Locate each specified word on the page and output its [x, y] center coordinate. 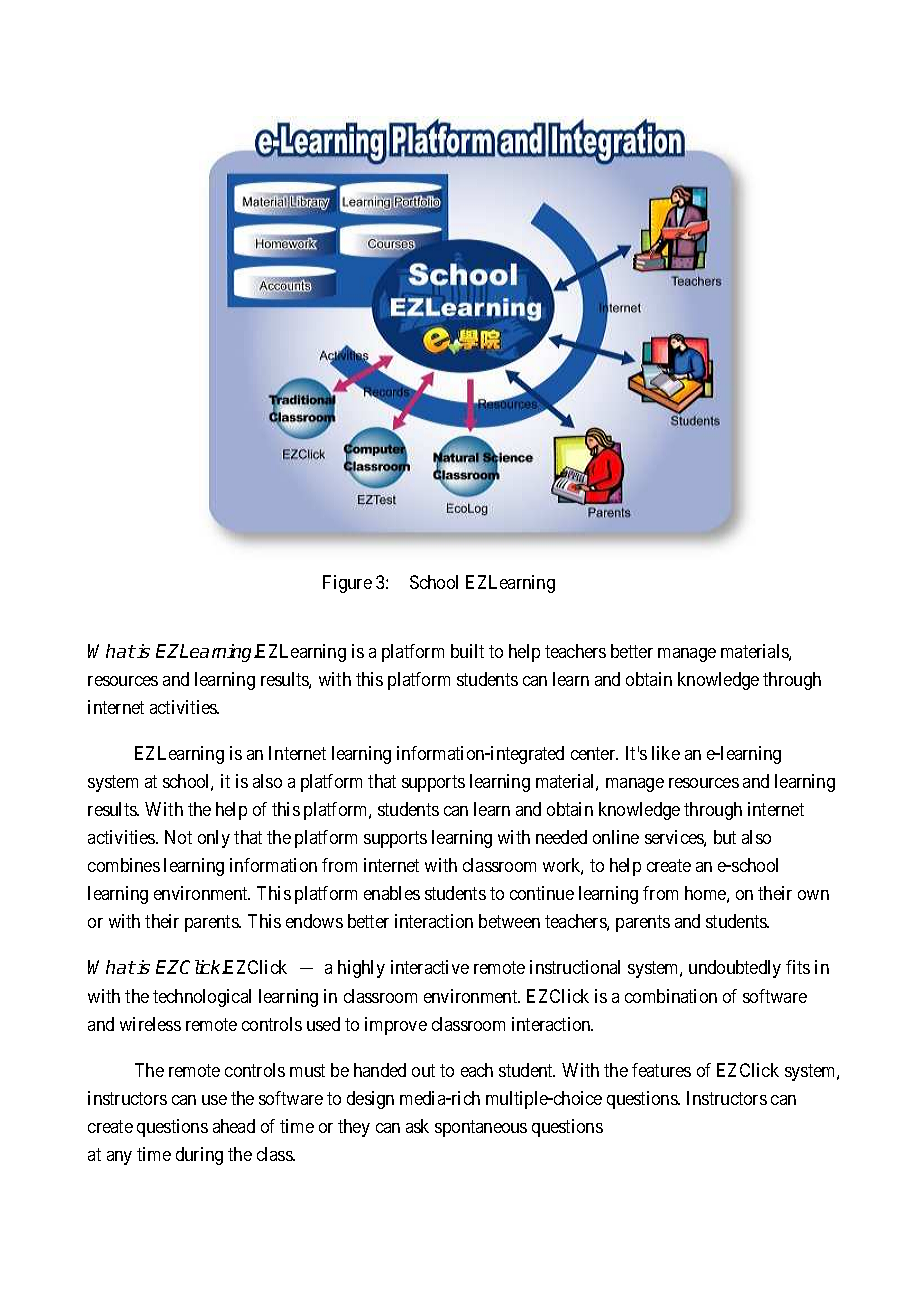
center [594, 754]
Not [178, 837]
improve [396, 1026]
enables [392, 893]
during [199, 1156]
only [214, 839]
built [467, 651]
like [666, 753]
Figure [347, 584]
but [725, 837]
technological [202, 998]
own [813, 895]
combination [671, 996]
